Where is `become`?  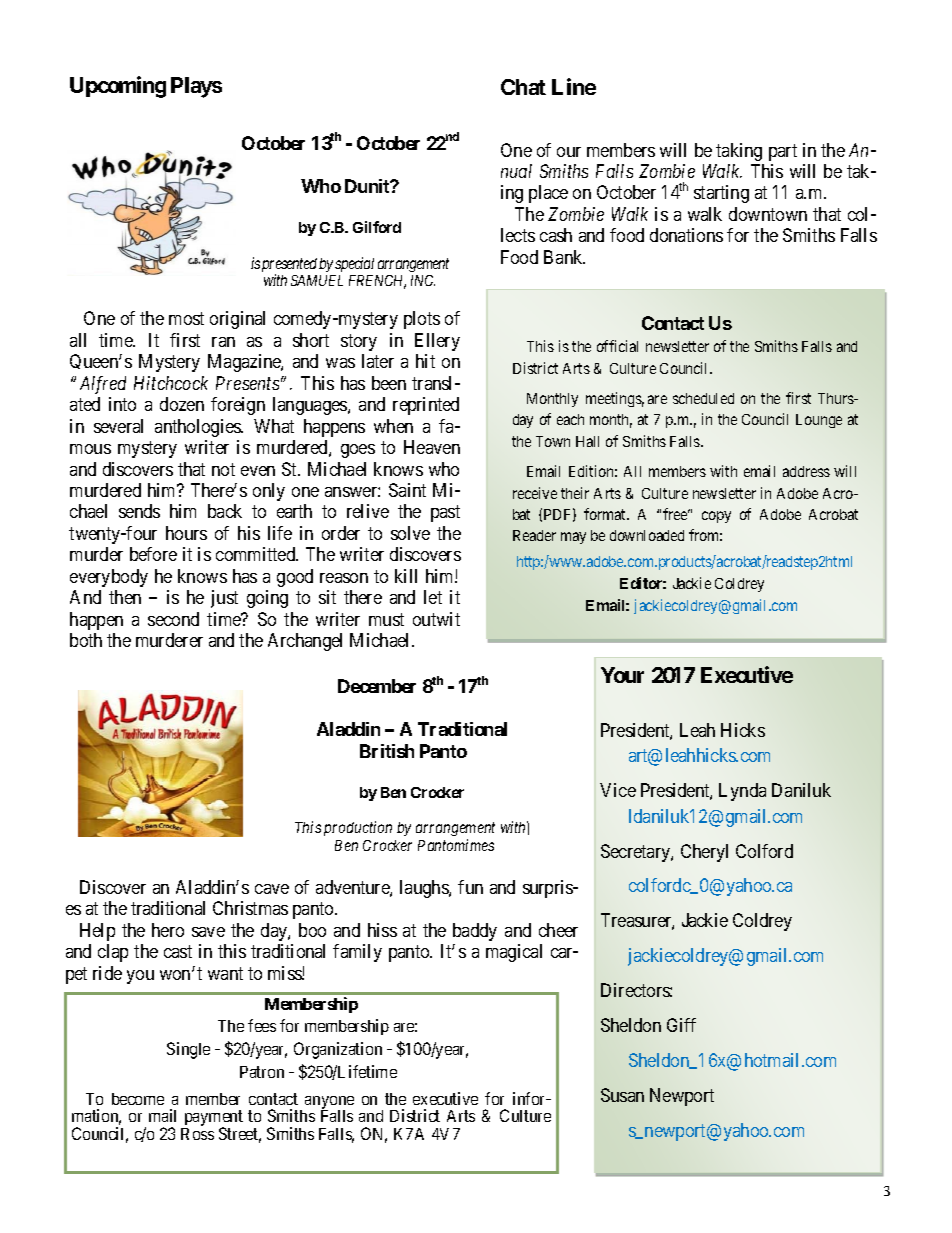
become is located at coordinates (138, 1099).
